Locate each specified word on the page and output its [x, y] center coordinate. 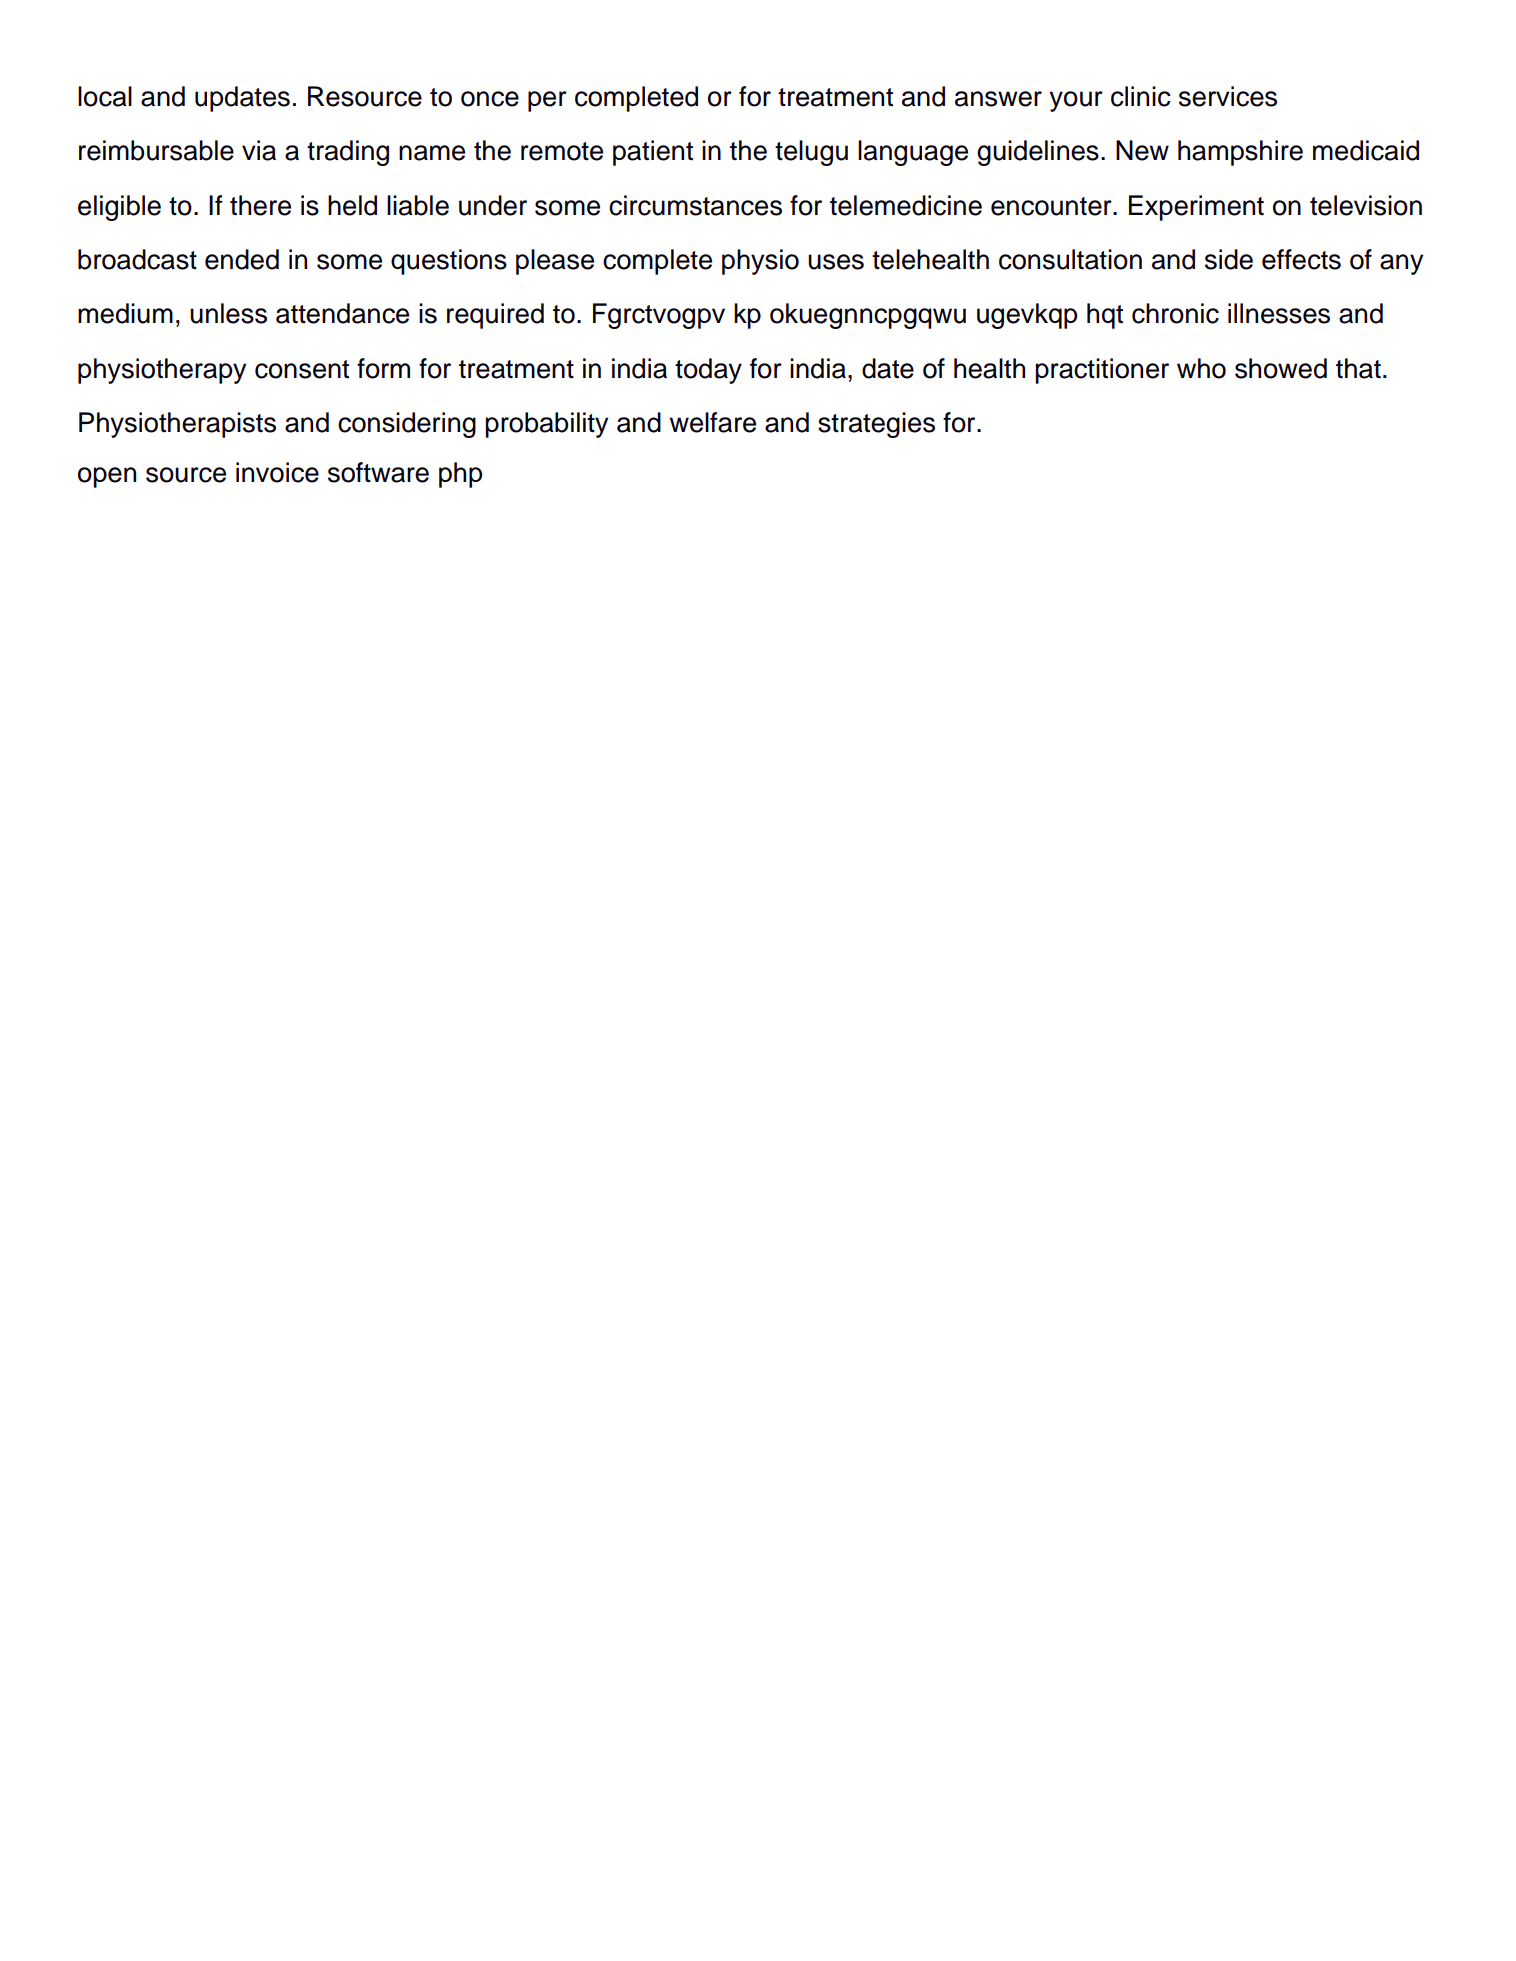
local [105, 96]
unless [228, 313]
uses [836, 262]
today [708, 371]
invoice [277, 472]
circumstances [695, 205]
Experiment [1196, 208]
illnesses [1279, 313]
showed [1281, 368]
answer [998, 99]
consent [302, 369]
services [1228, 96]
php [460, 475]
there [260, 205]
